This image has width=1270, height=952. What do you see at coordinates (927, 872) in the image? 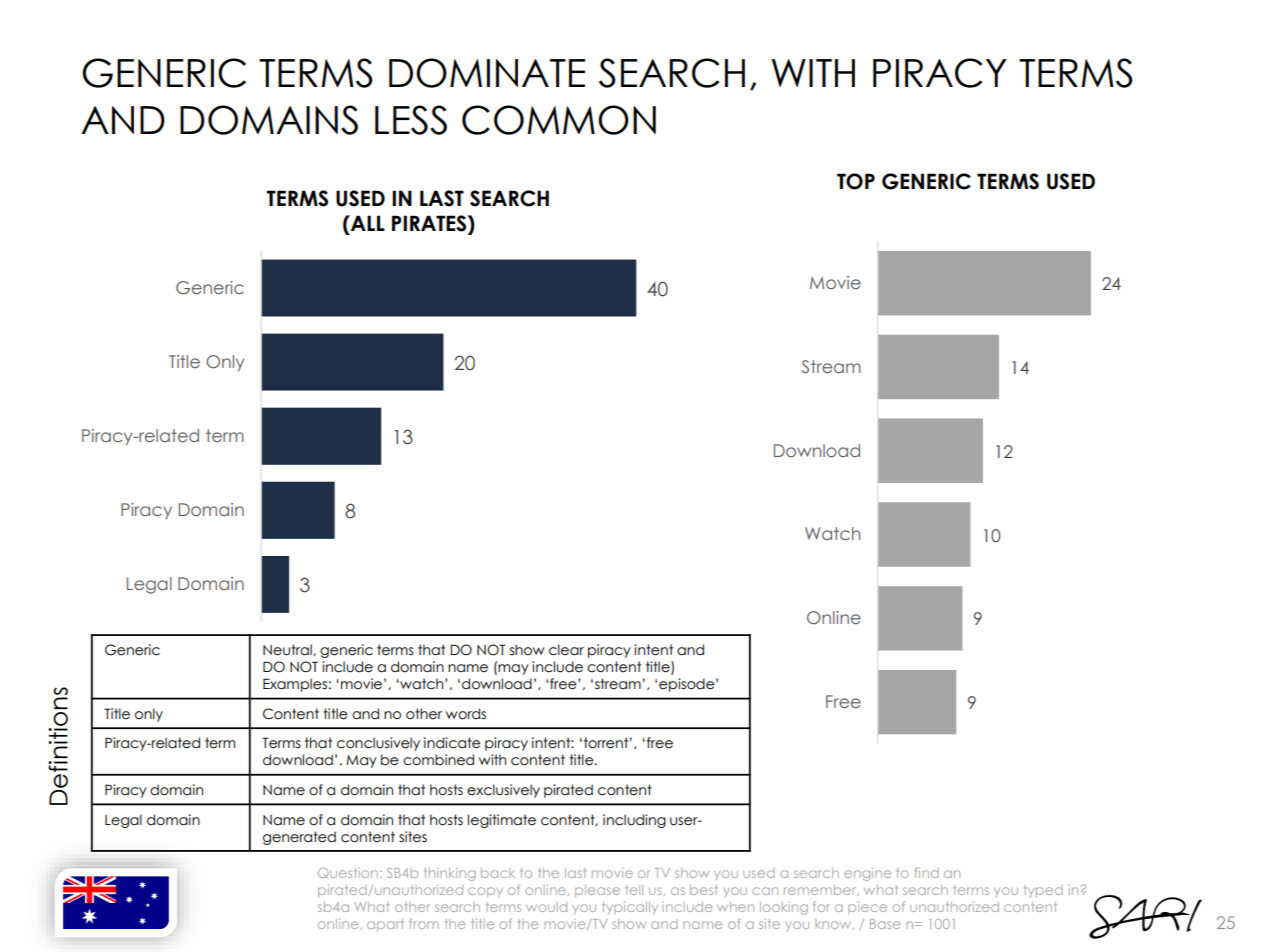
I see `find` at bounding box center [927, 872].
